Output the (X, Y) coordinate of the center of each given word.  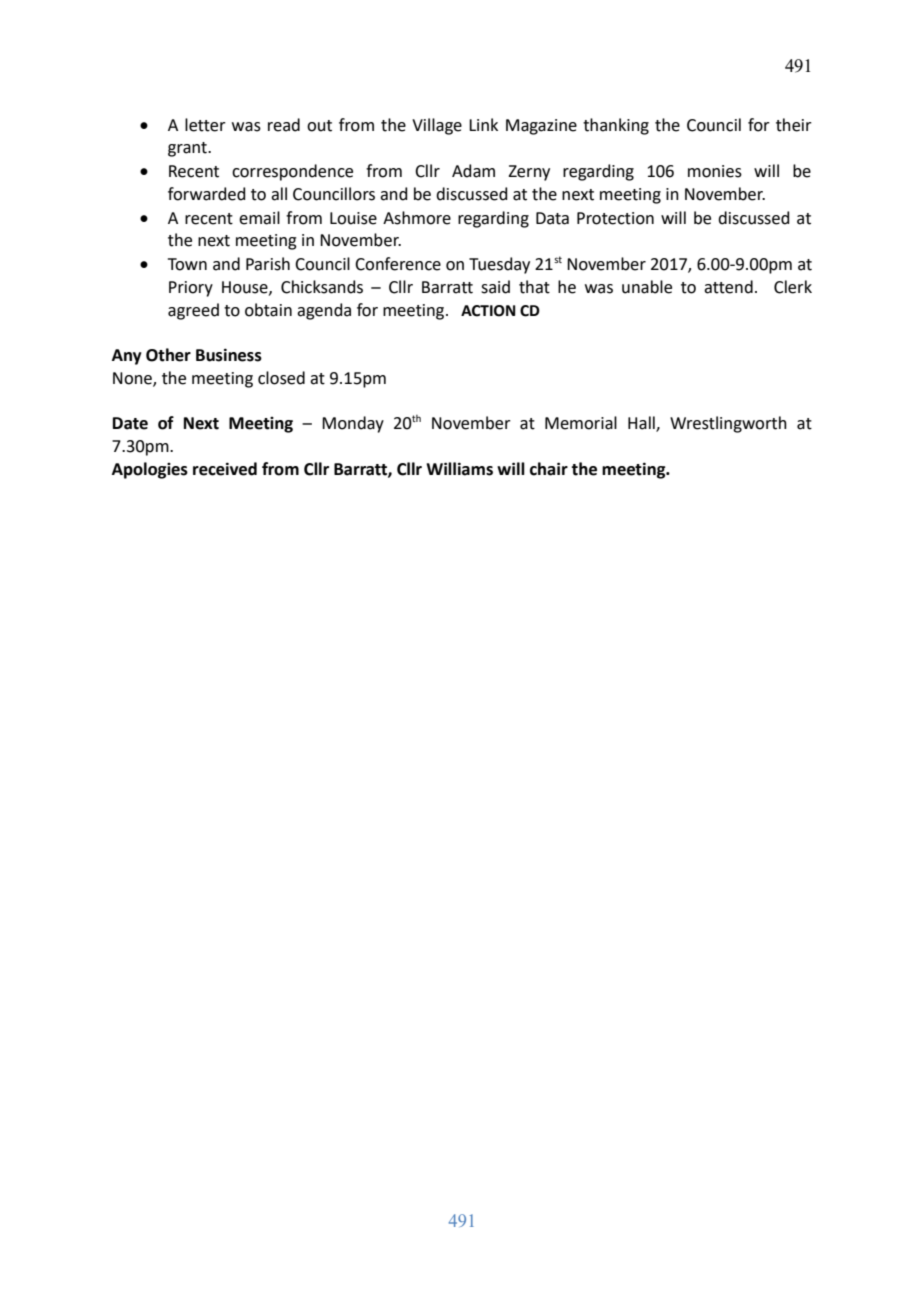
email (259, 218)
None (133, 379)
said (495, 287)
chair (549, 469)
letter (205, 125)
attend (728, 287)
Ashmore (417, 218)
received (225, 469)
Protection (615, 218)
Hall (642, 424)
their (794, 125)
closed (281, 378)
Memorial (581, 423)
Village (437, 126)
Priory (191, 289)
